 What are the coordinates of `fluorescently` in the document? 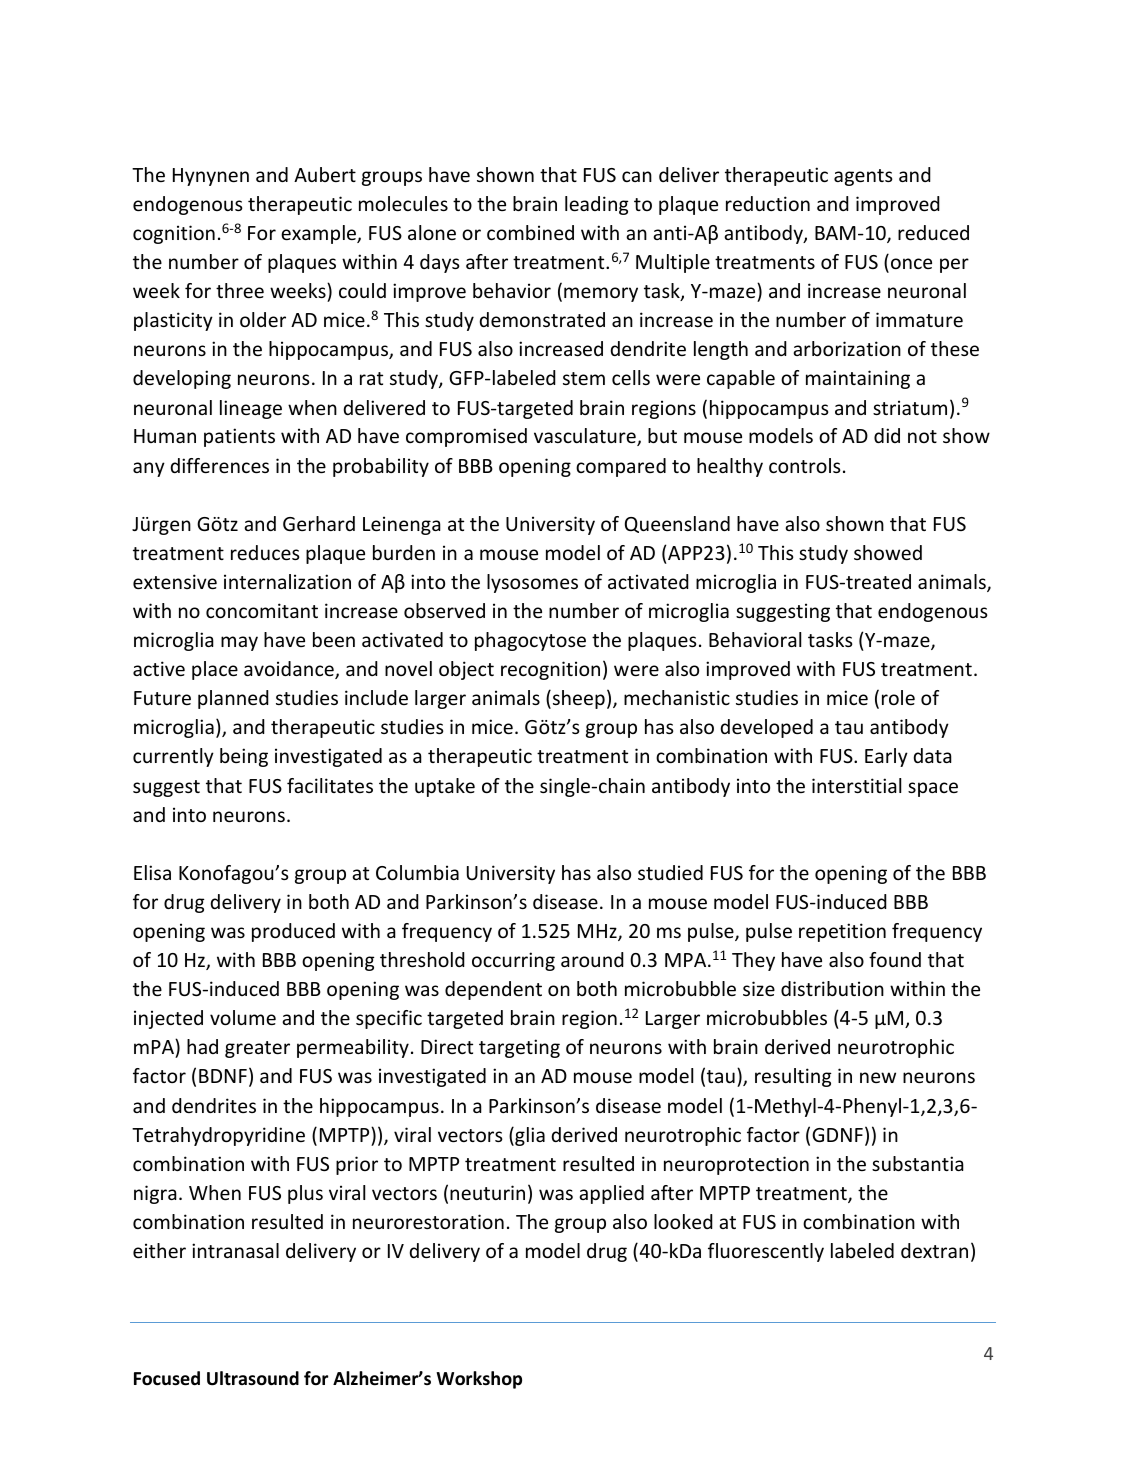 It's located at (766, 1252).
